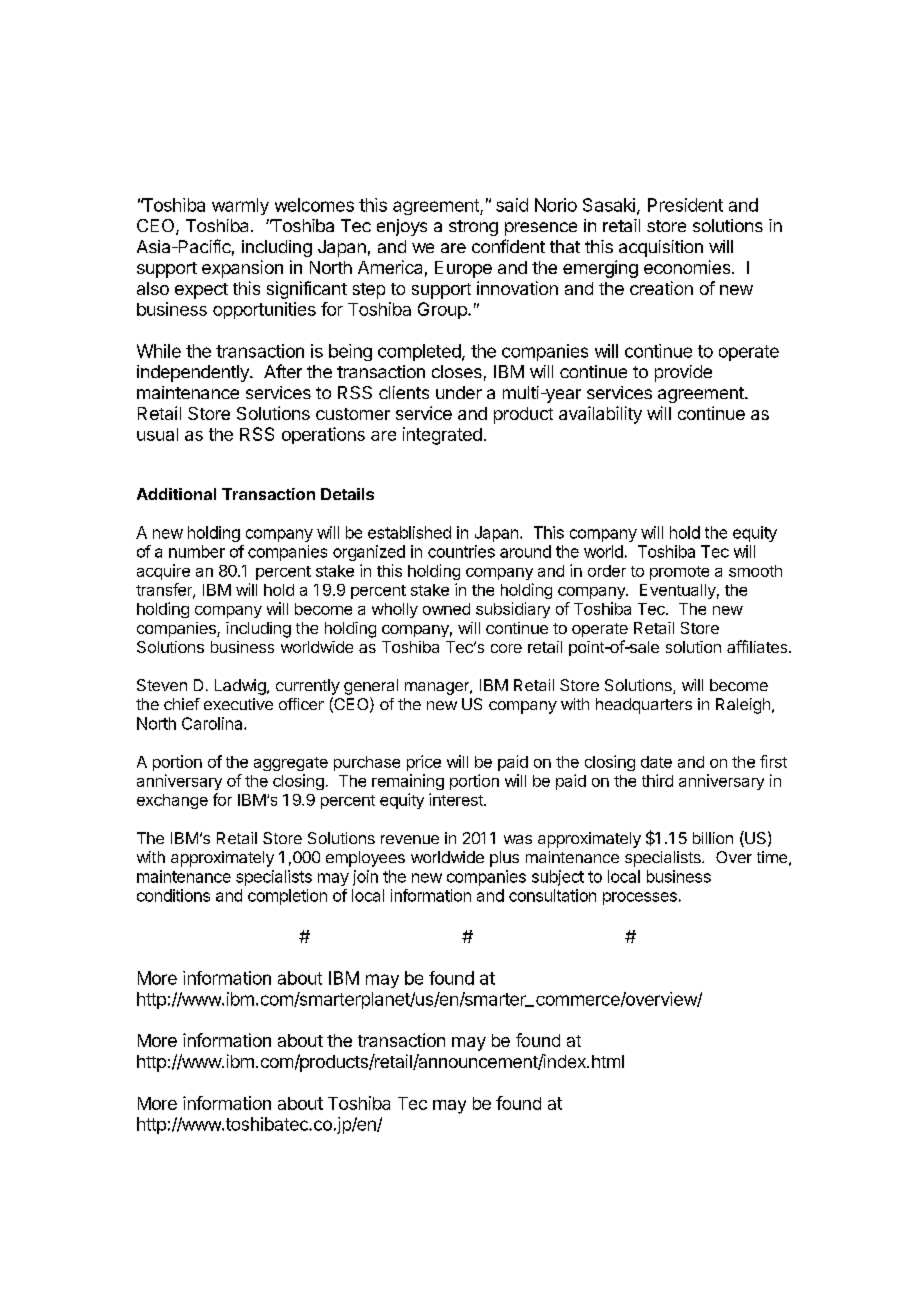  What do you see at coordinates (640, 898) in the screenshot?
I see `processes` at bounding box center [640, 898].
